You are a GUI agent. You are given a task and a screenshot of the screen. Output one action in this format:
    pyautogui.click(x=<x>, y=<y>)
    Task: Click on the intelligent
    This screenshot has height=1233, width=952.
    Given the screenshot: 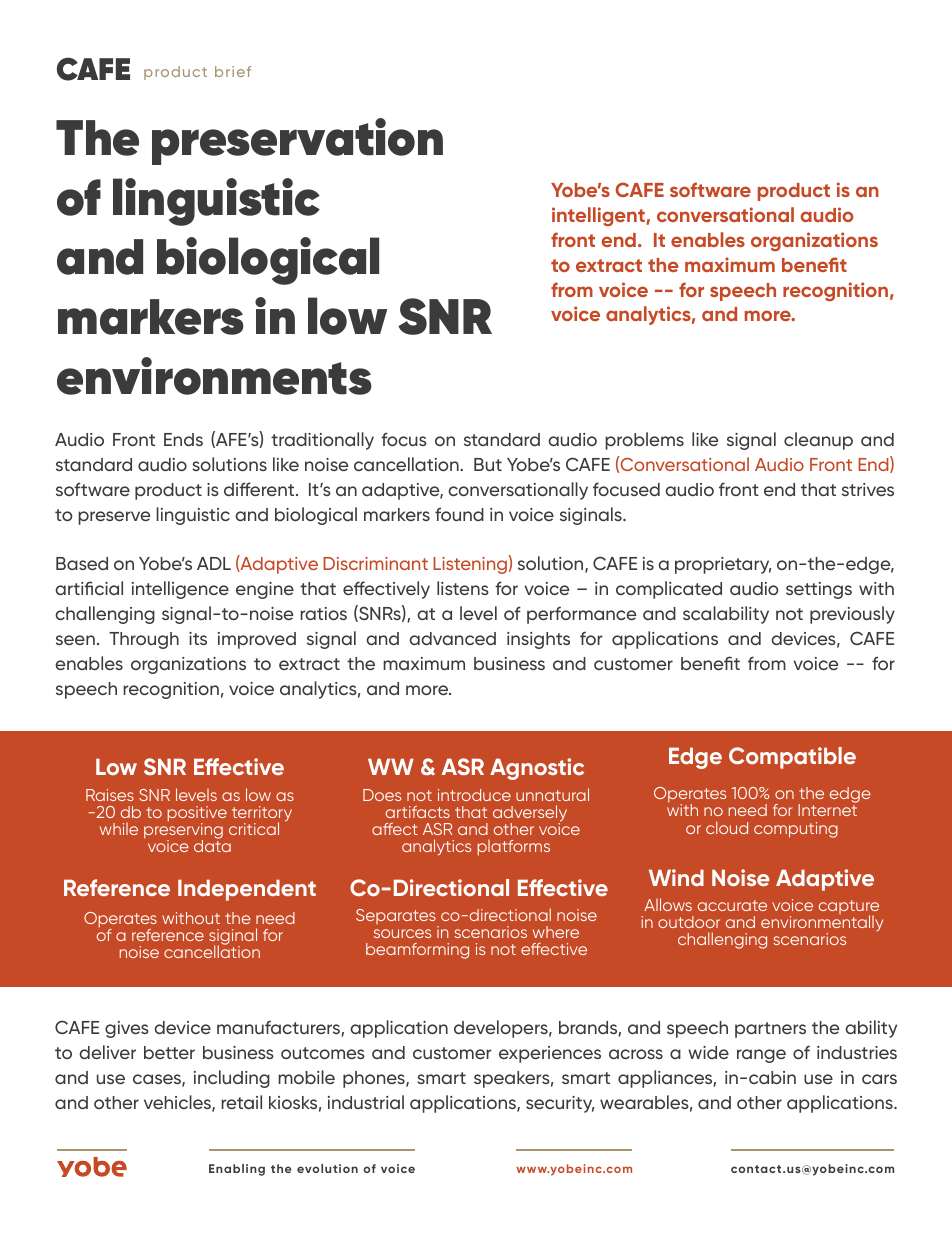 What is the action you would take?
    pyautogui.click(x=599, y=216)
